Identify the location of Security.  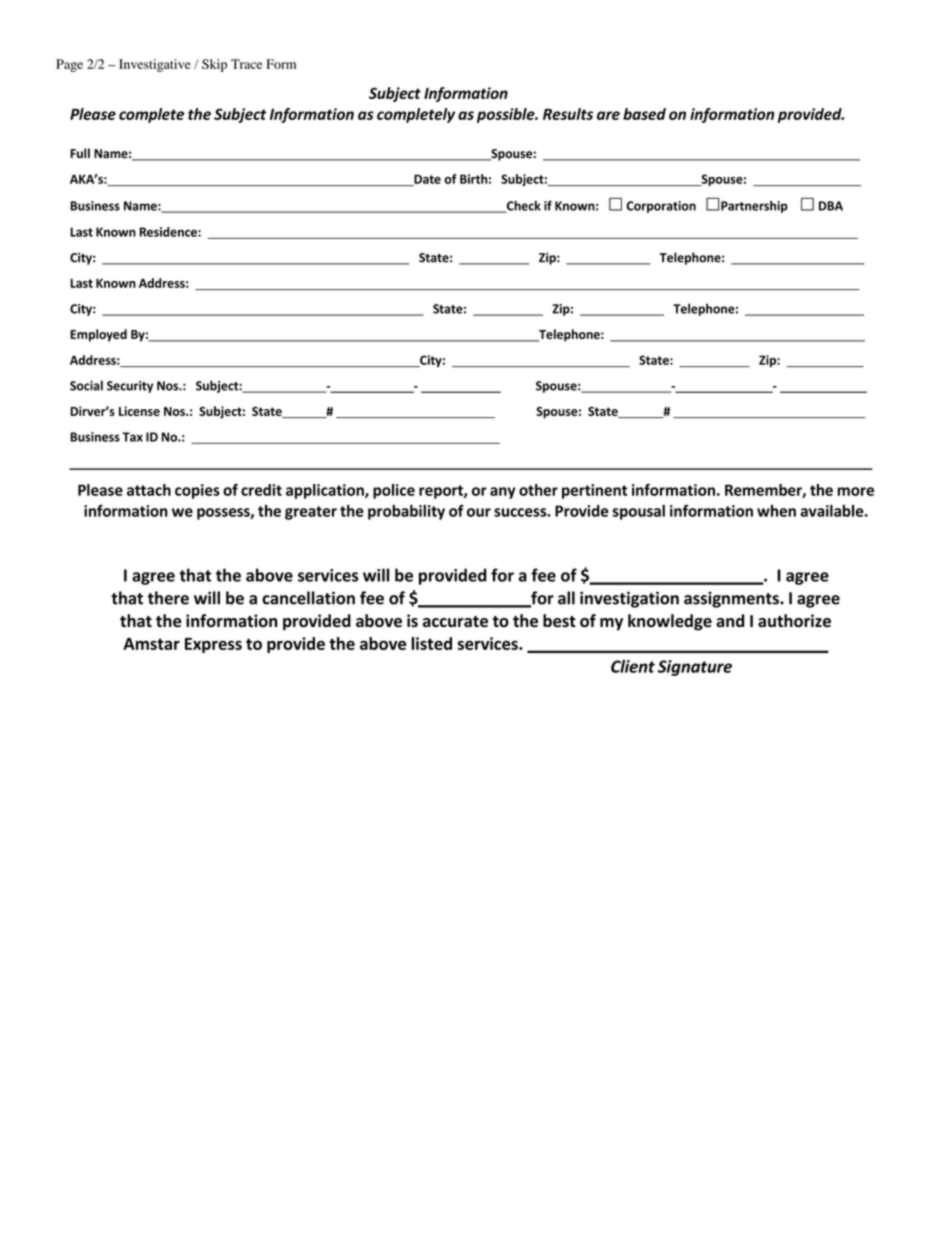
(130, 387).
